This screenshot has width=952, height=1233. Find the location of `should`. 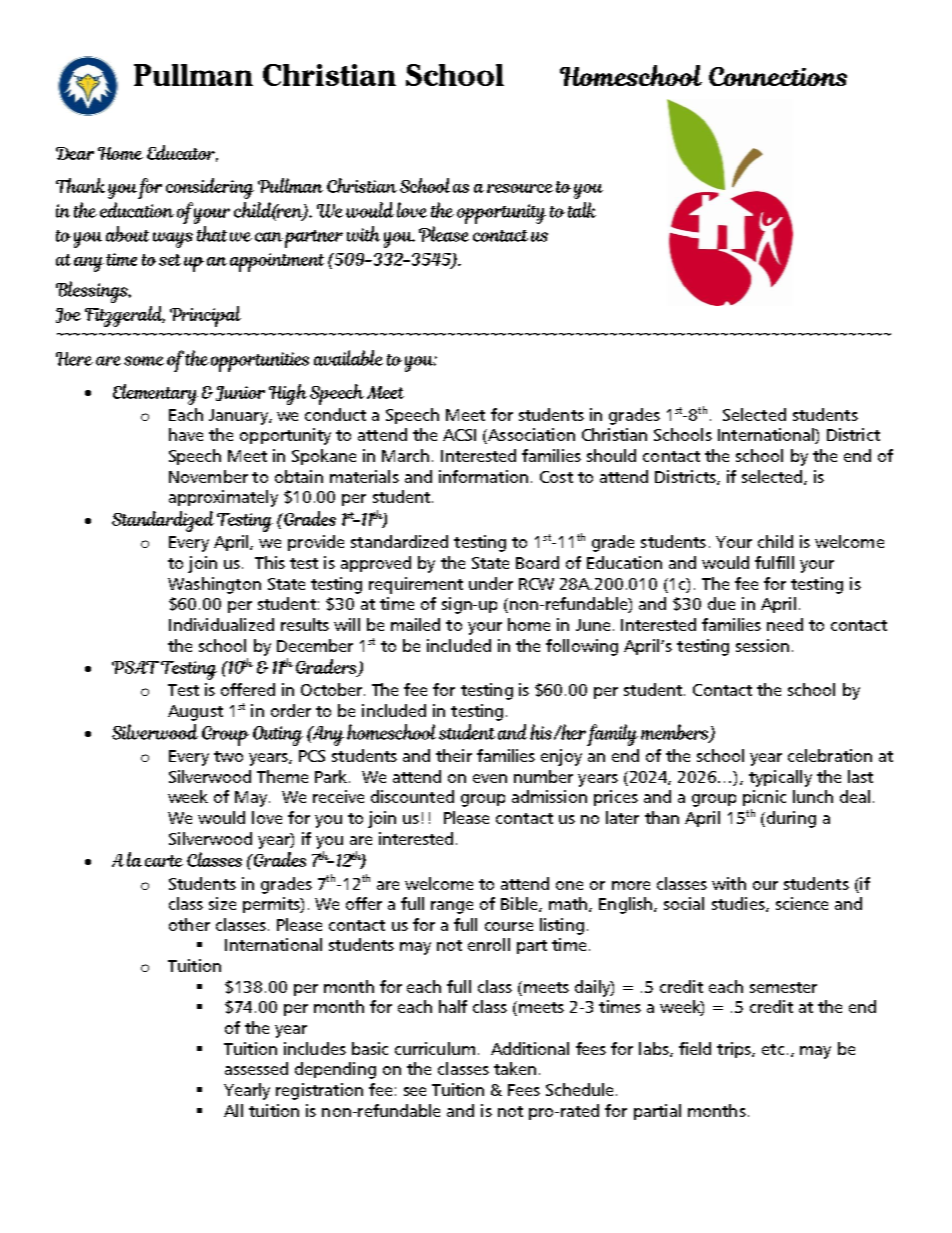

should is located at coordinates (611, 455).
